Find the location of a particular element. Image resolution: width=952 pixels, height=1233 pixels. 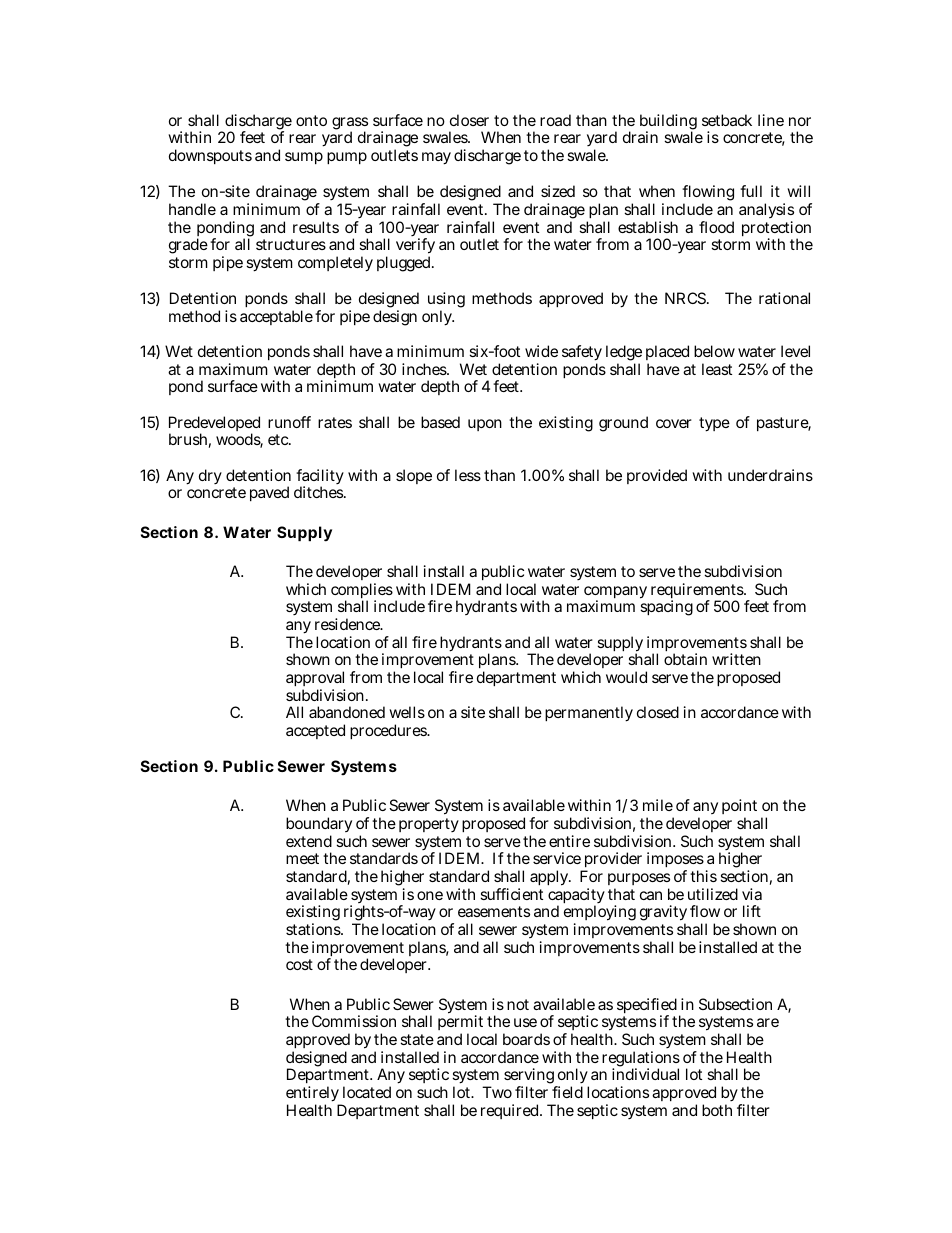

closer is located at coordinates (469, 120).
